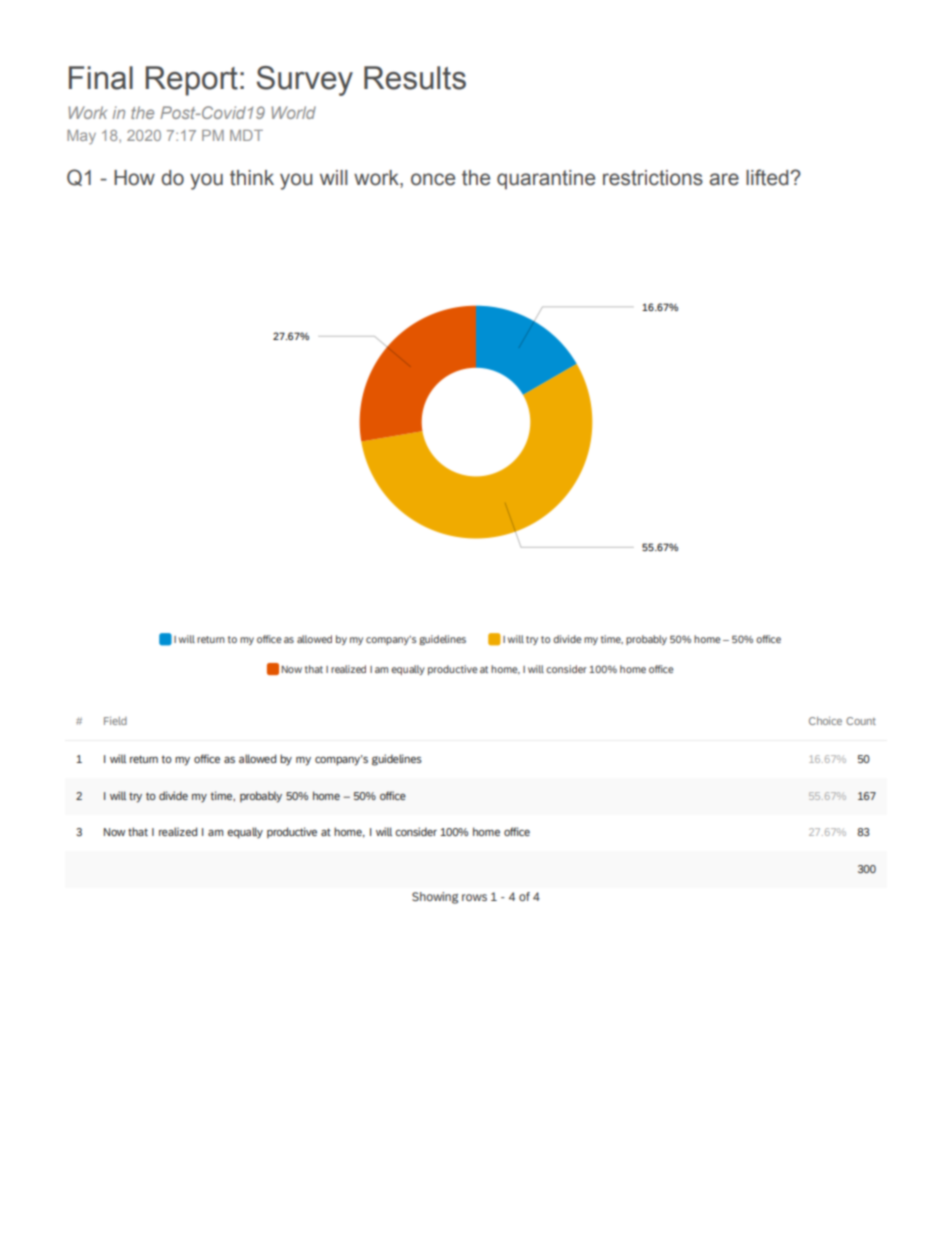  Describe the element at coordinates (252, 178) in the screenshot. I see `think` at that location.
